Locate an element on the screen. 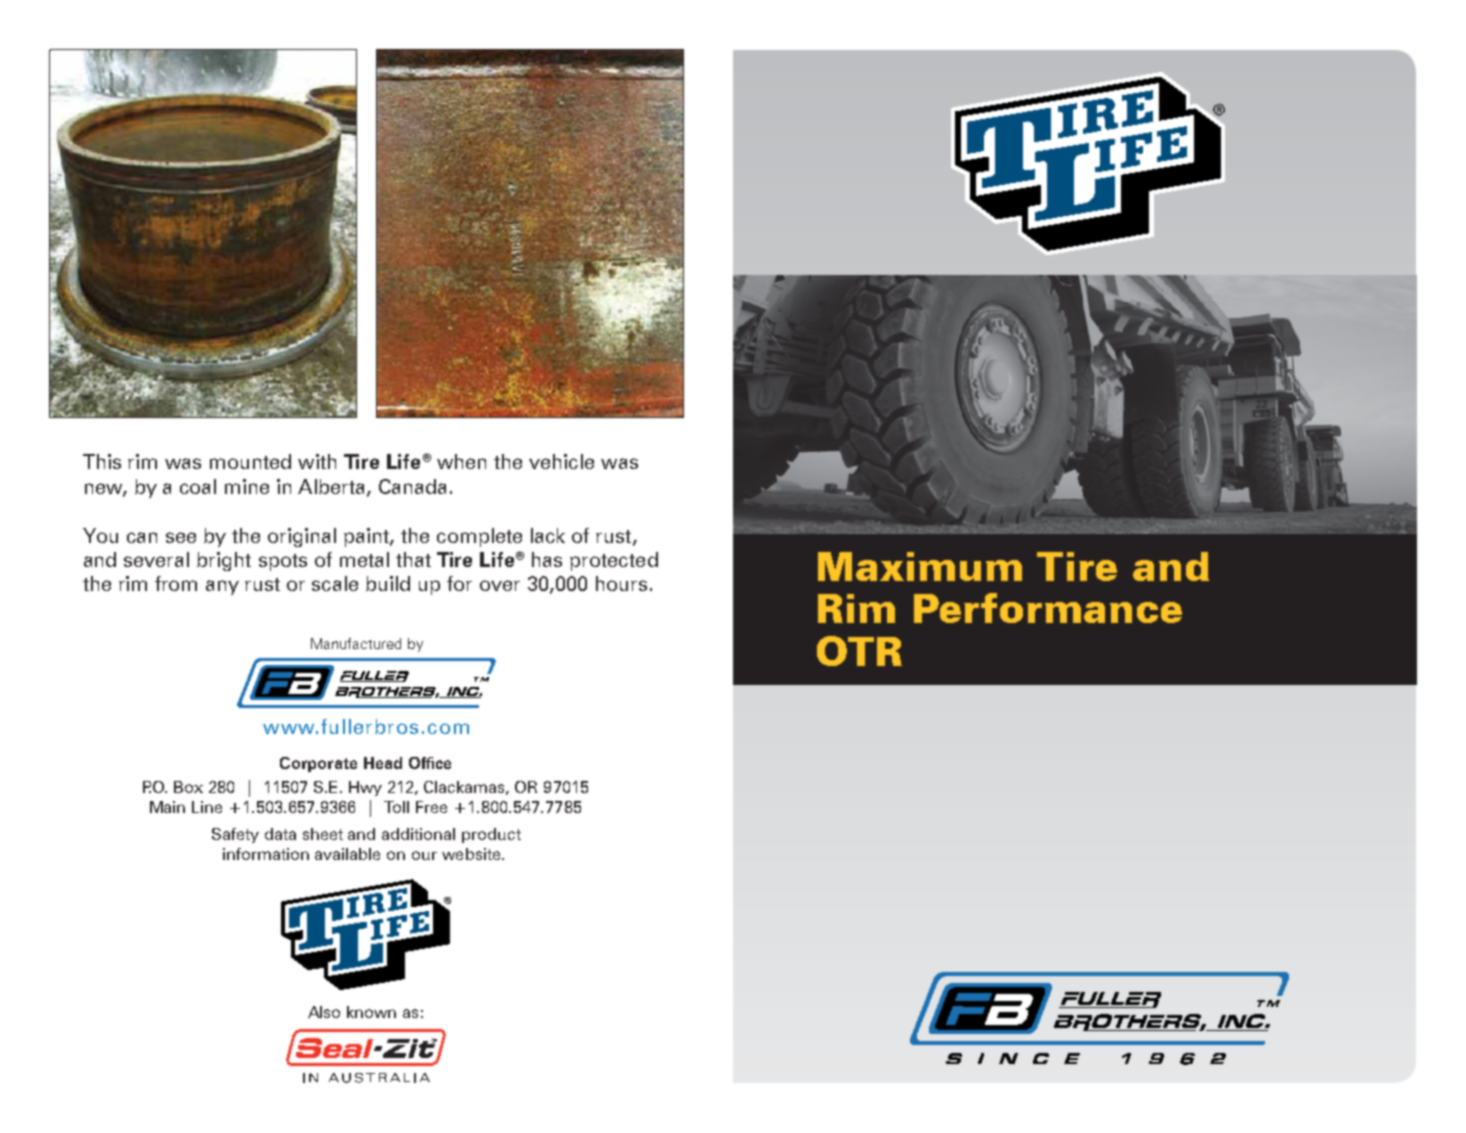 The height and width of the screenshot is (1133, 1466). Also is located at coordinates (324, 1012).
